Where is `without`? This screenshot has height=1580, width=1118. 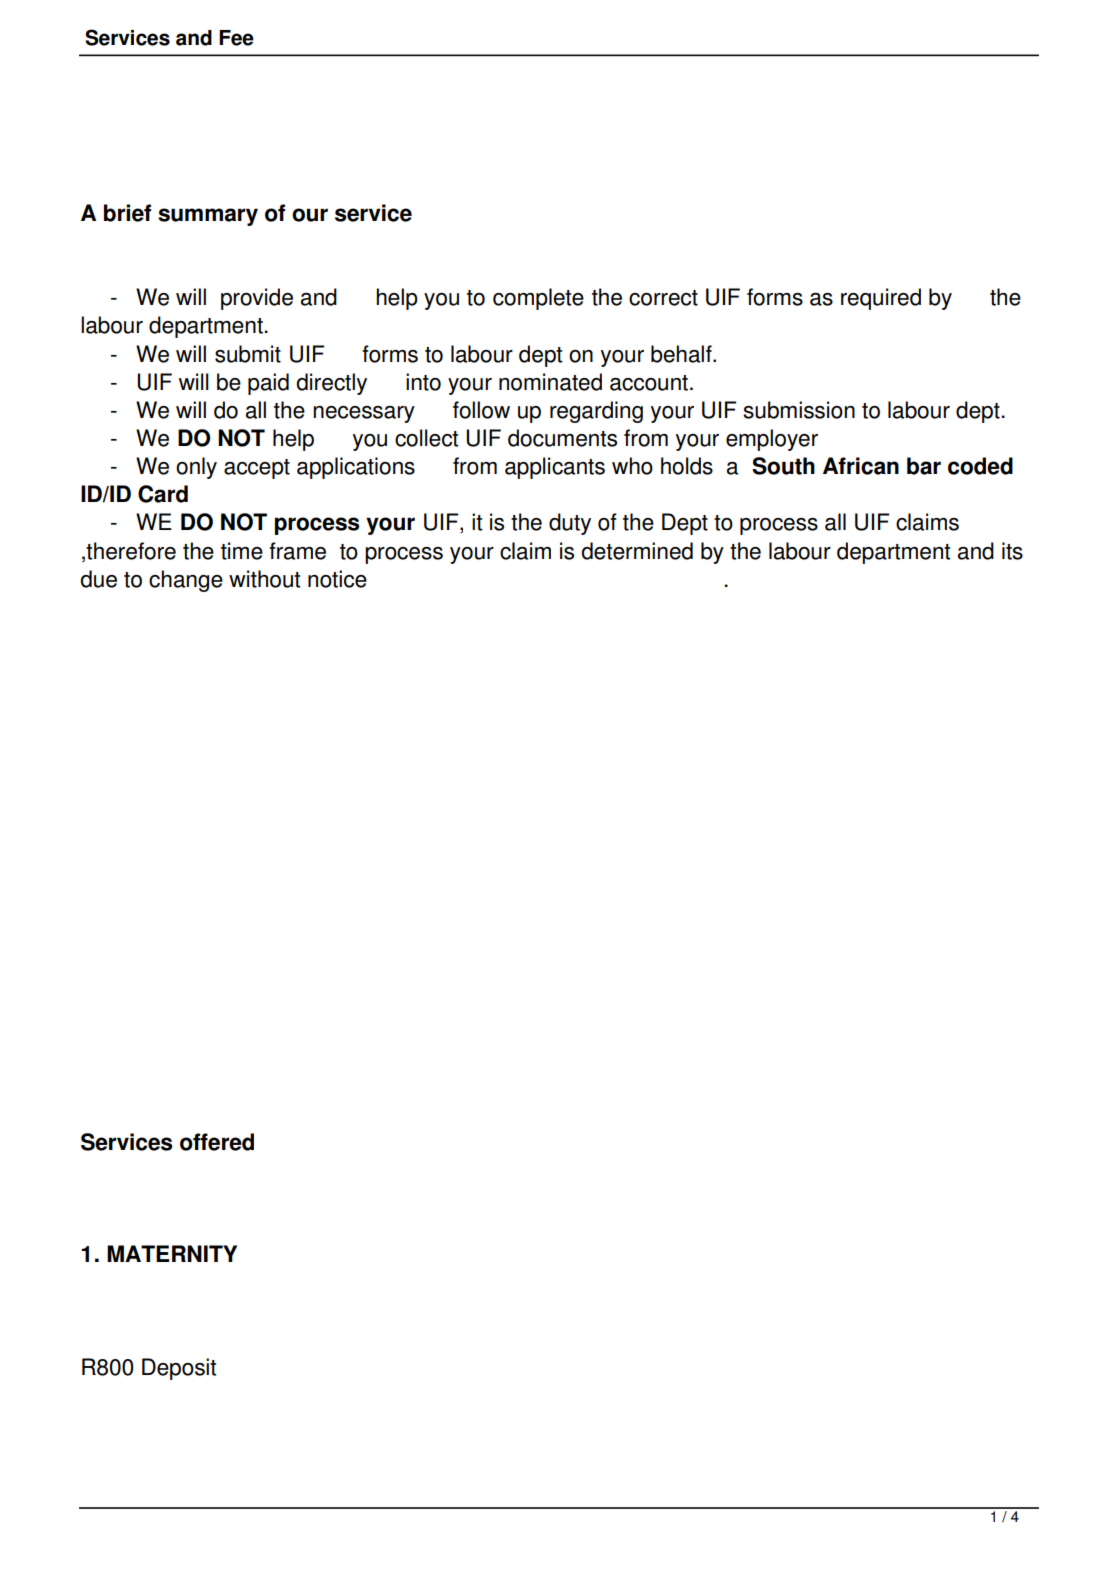 without is located at coordinates (264, 579).
